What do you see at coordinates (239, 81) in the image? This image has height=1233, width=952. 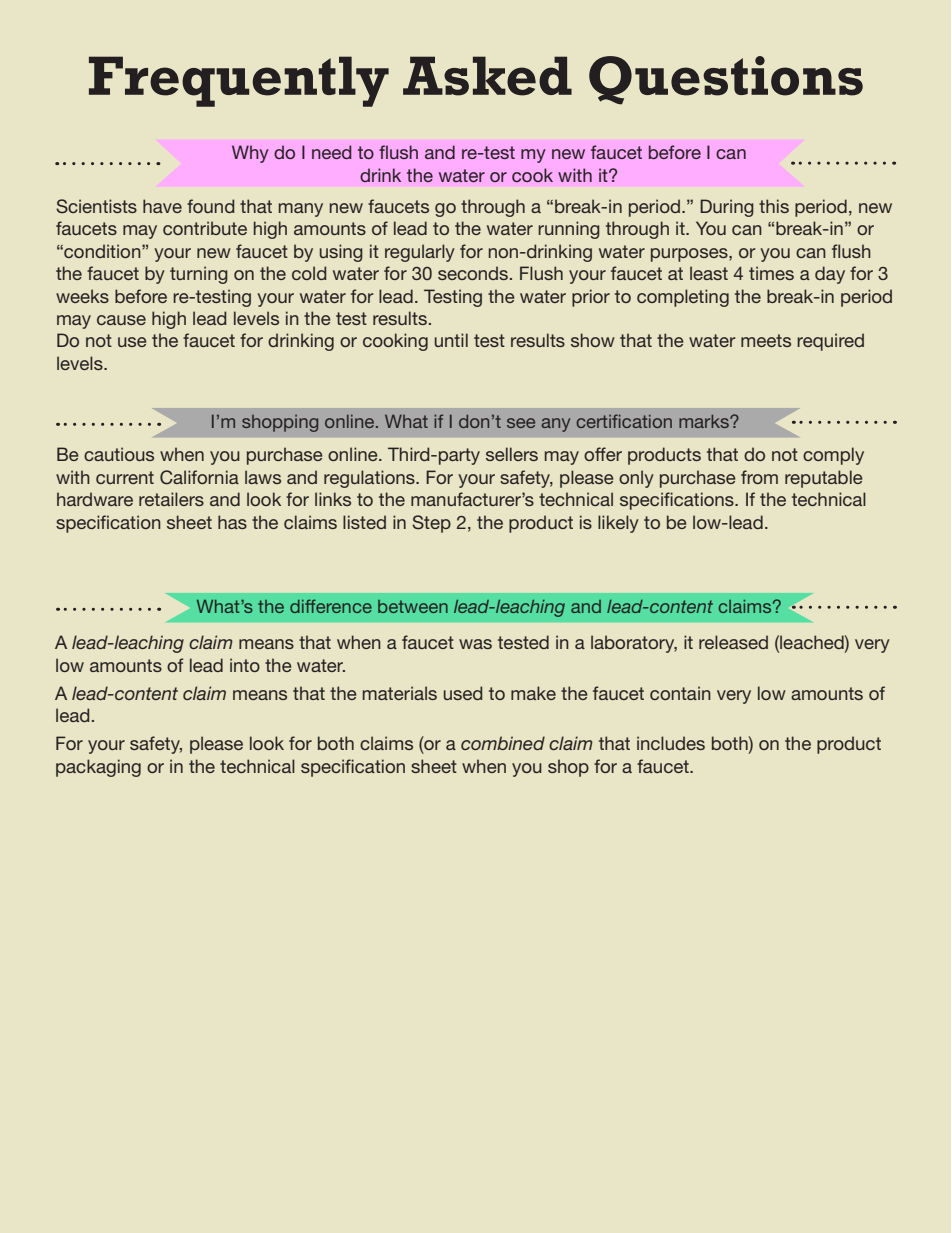 I see `Frequently` at bounding box center [239, 81].
